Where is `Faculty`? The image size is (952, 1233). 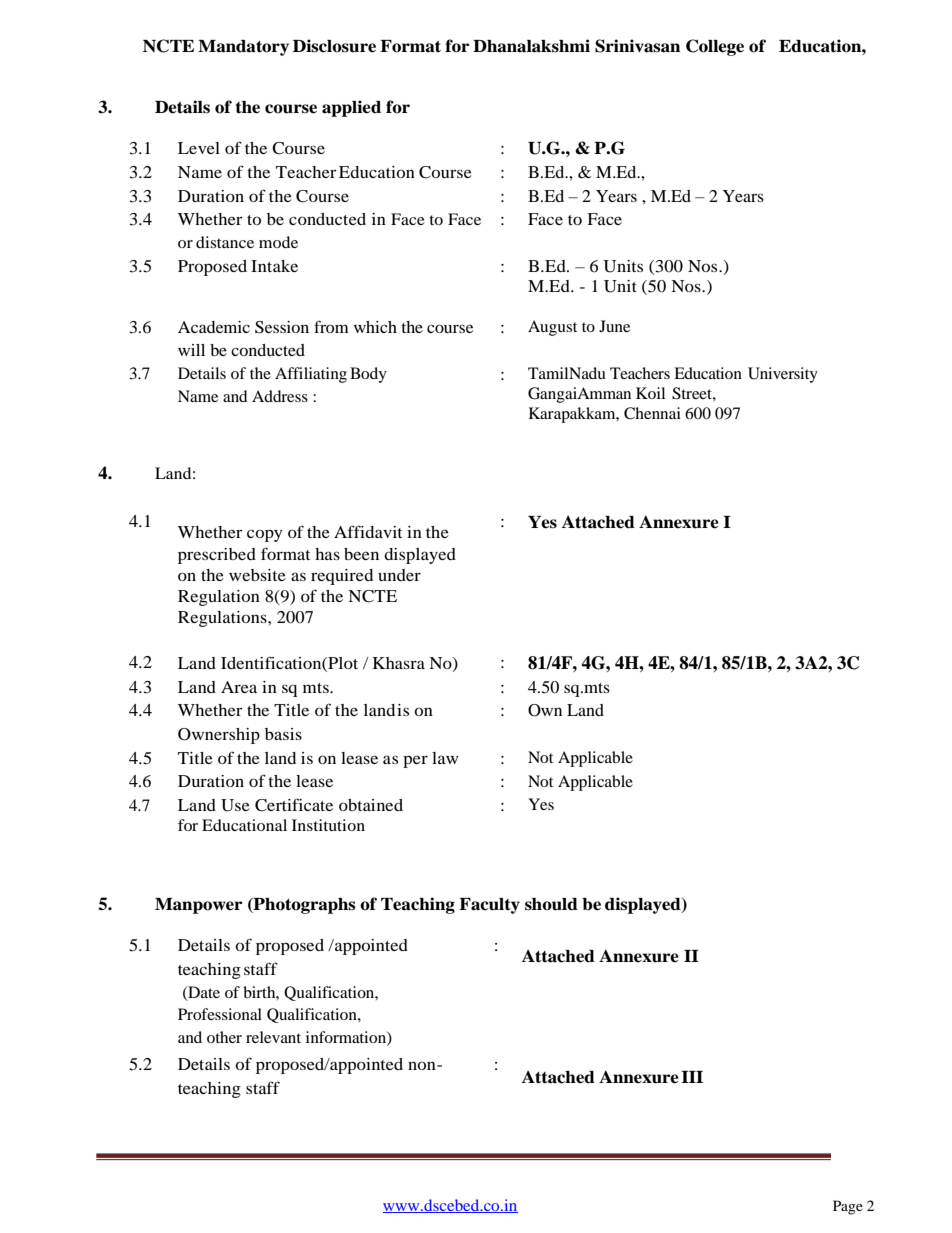 Faculty is located at coordinates (489, 906).
